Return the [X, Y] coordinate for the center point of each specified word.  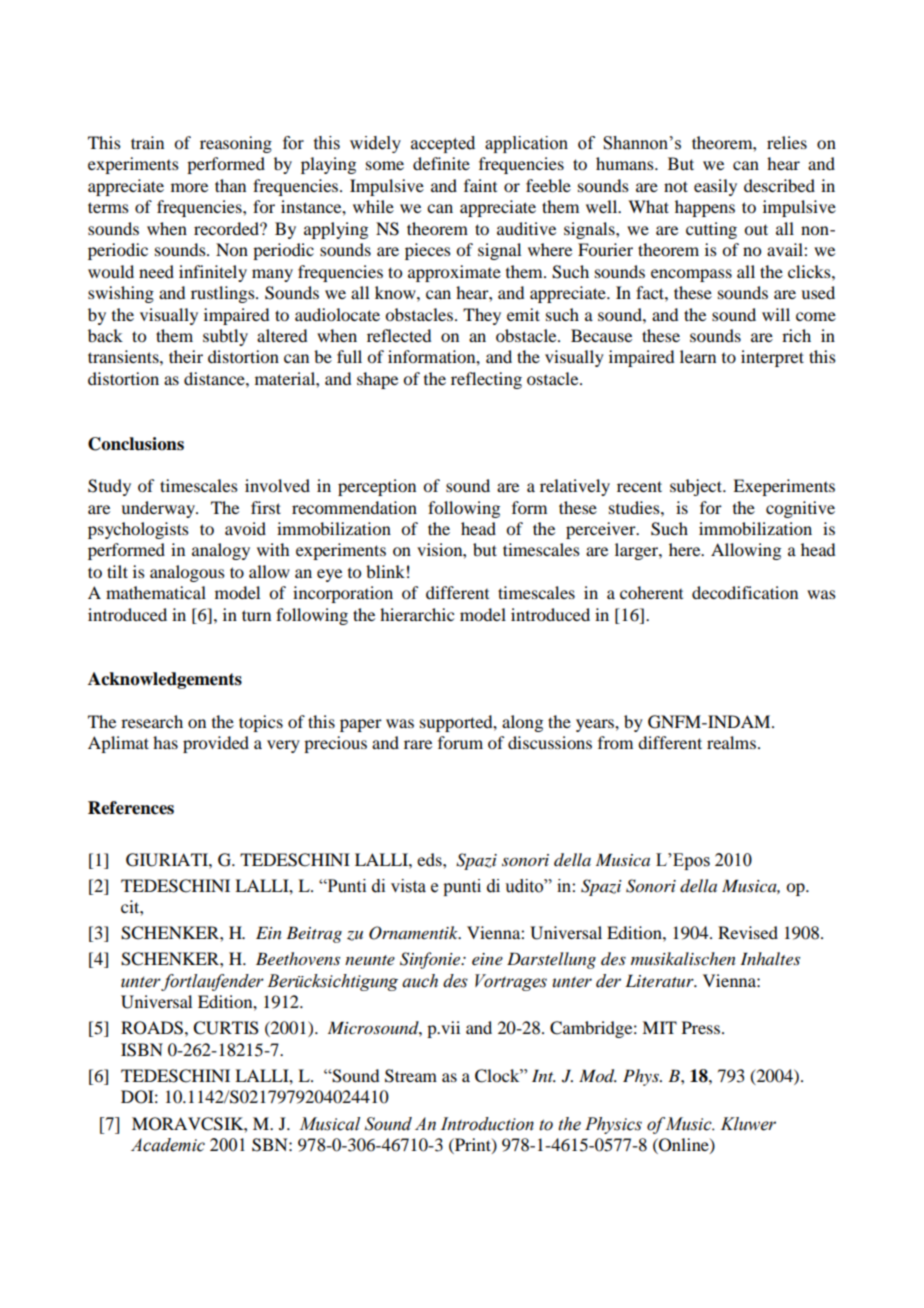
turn [256, 615]
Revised [748, 932]
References [131, 808]
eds [430, 859]
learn [698, 356]
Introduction [487, 1124]
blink [385, 571]
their [186, 356]
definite [441, 163]
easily [715, 187]
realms [731, 742]
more [189, 187]
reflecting [486, 380]
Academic [168, 1145]
